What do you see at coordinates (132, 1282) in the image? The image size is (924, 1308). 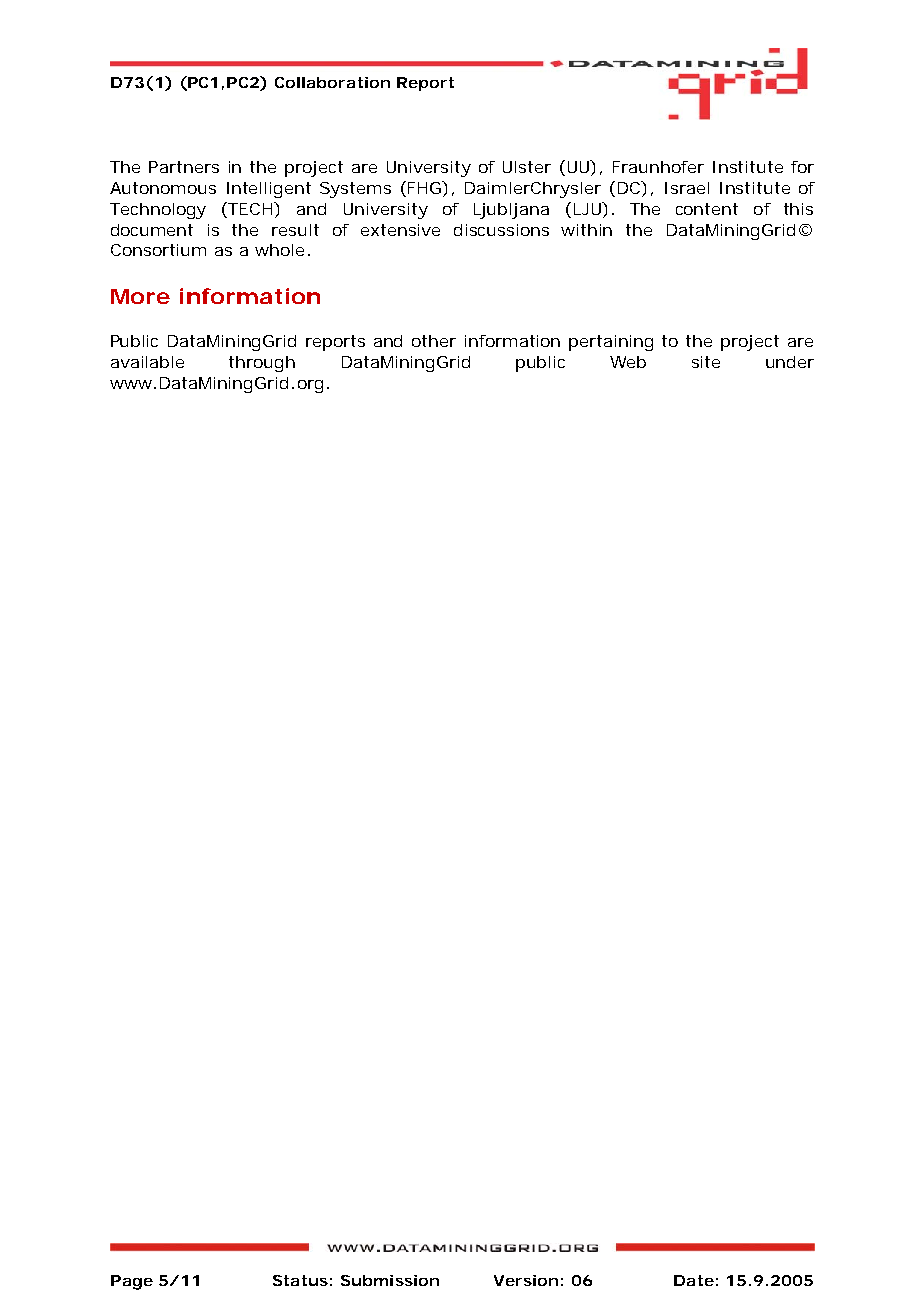 I see `Page` at bounding box center [132, 1282].
